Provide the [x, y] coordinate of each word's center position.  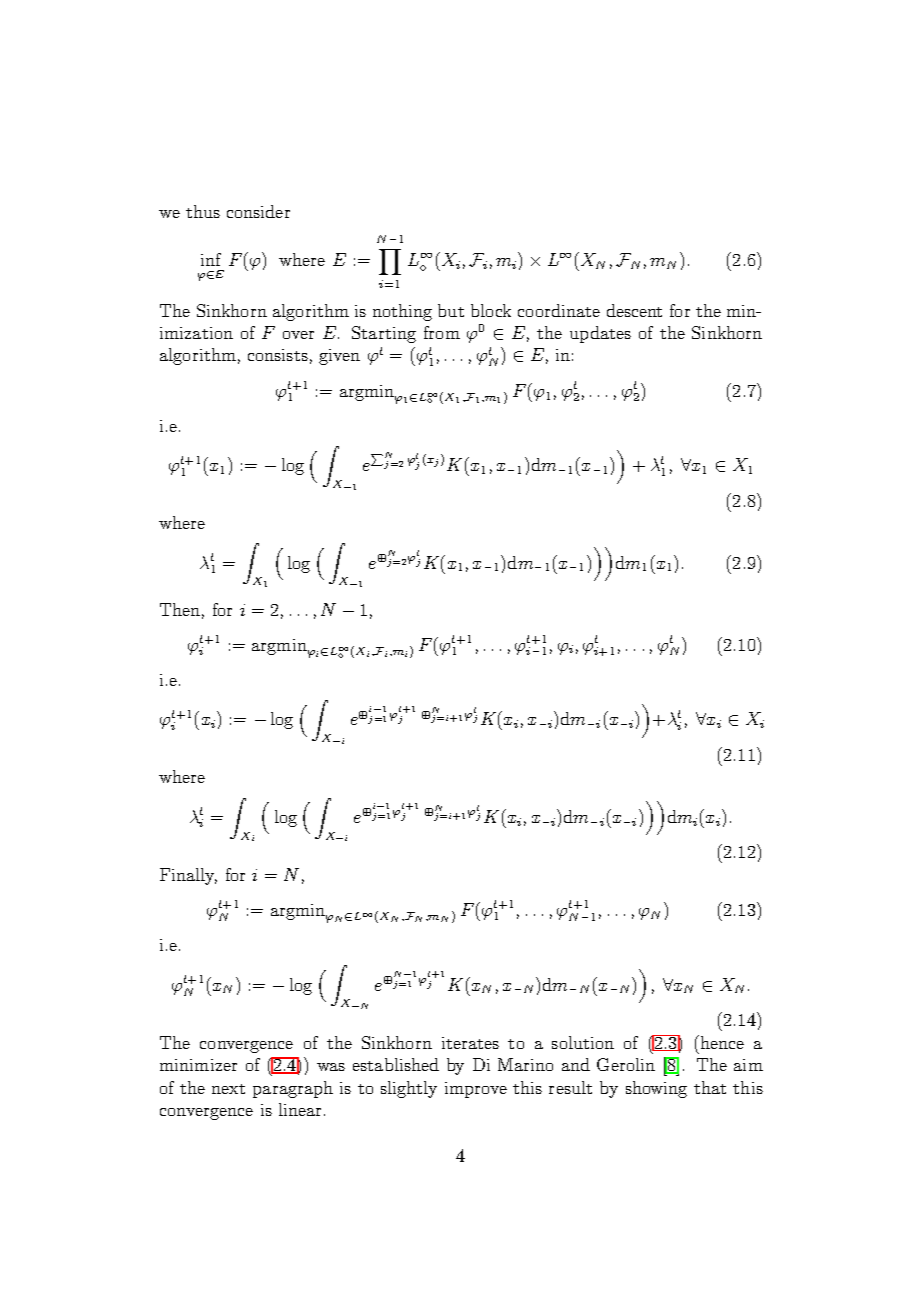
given [339, 357]
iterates [470, 1043]
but [451, 310]
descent [634, 310]
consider [258, 211]
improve [476, 1090]
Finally [188, 876]
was [331, 1067]
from [442, 332]
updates [600, 334]
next [228, 1089]
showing [656, 1089]
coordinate [559, 310]
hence [722, 1042]
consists [278, 355]
